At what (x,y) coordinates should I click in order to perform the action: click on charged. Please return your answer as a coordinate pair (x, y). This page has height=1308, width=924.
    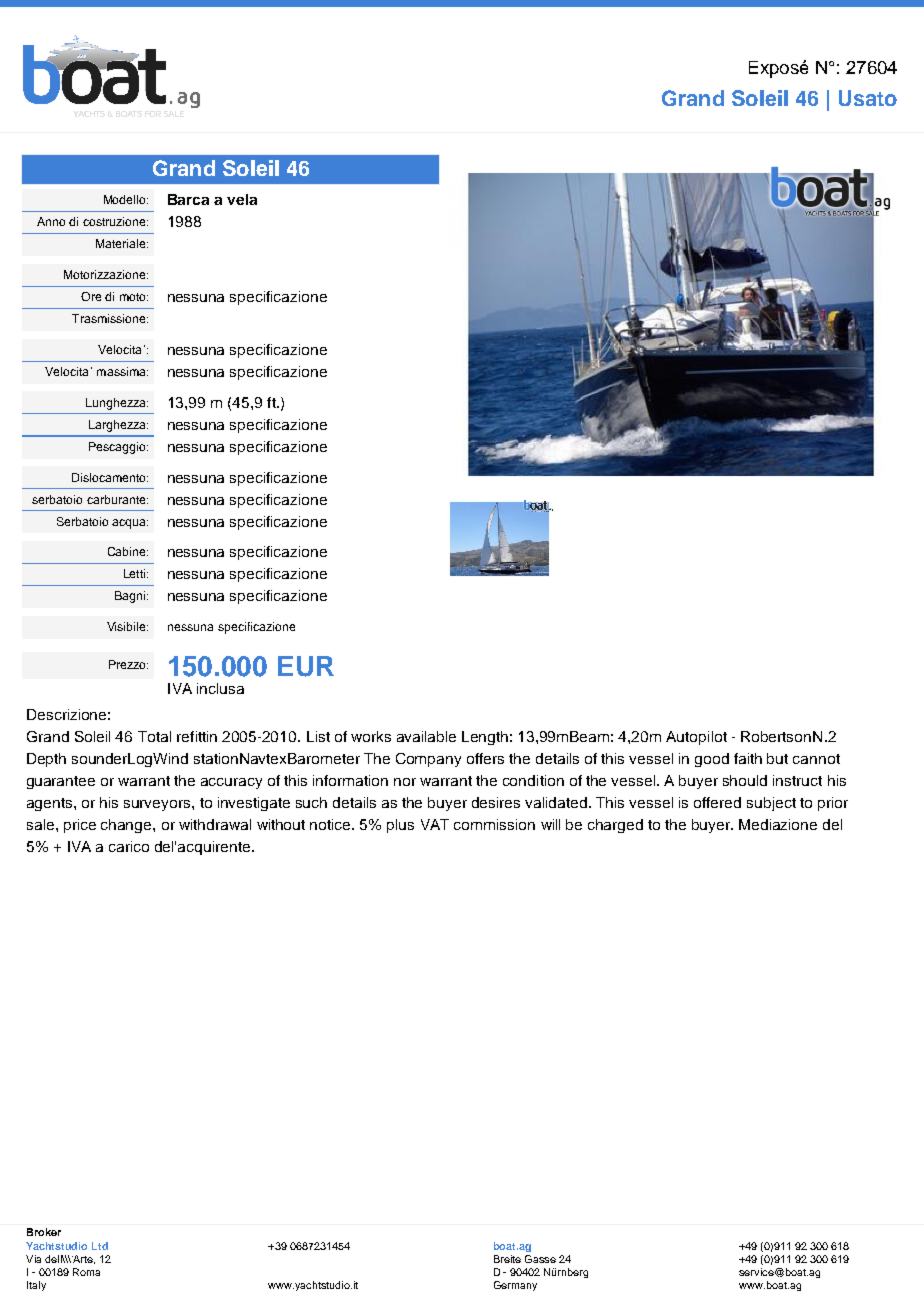
    Looking at the image, I should click on (615, 826).
